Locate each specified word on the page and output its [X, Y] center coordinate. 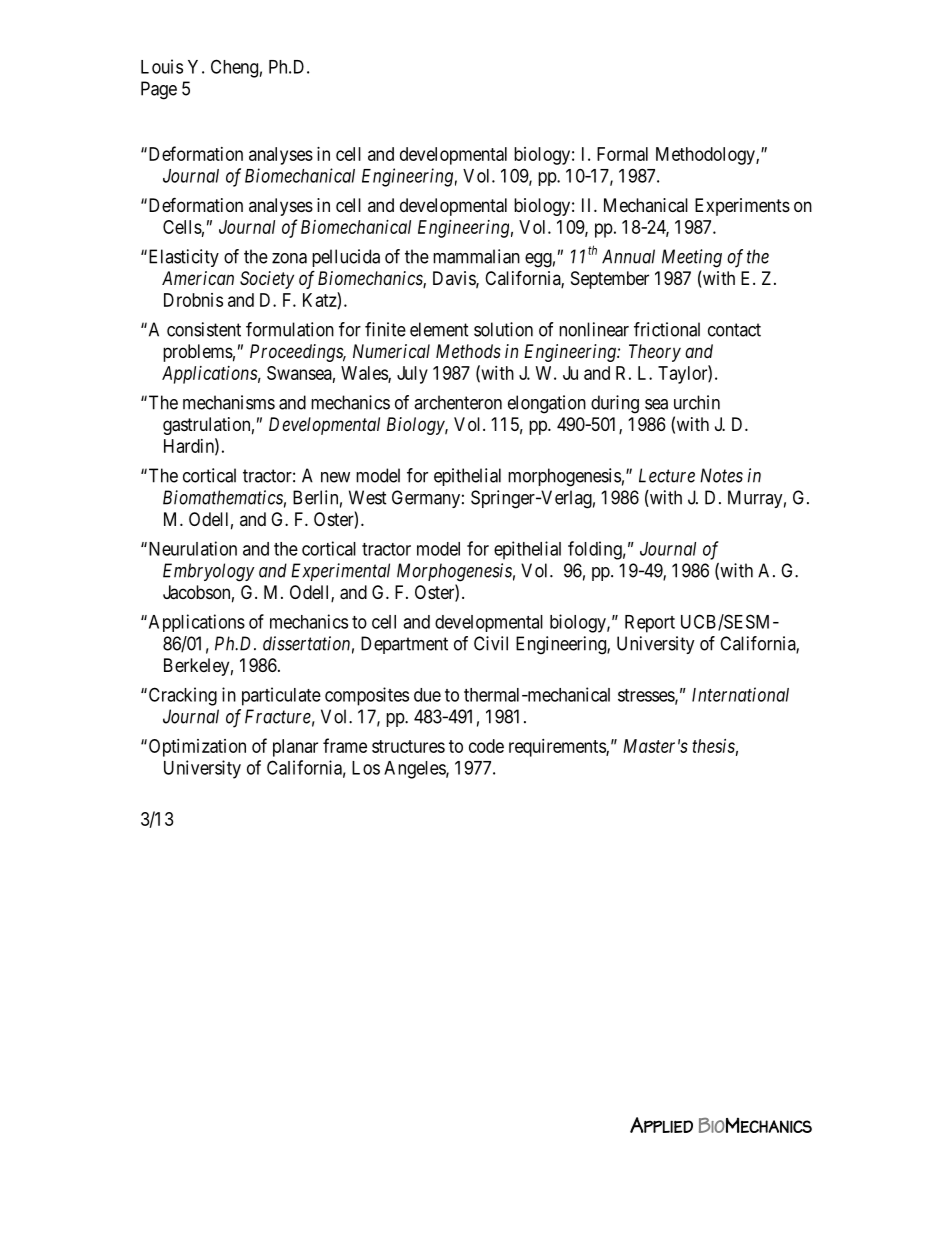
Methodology [706, 156]
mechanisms [229, 402]
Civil [491, 643]
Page [159, 90]
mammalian [476, 256]
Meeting [692, 258]
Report [650, 624]
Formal [622, 154]
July [412, 375]
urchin [697, 402]
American [198, 278]
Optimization [196, 748]
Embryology [209, 572]
